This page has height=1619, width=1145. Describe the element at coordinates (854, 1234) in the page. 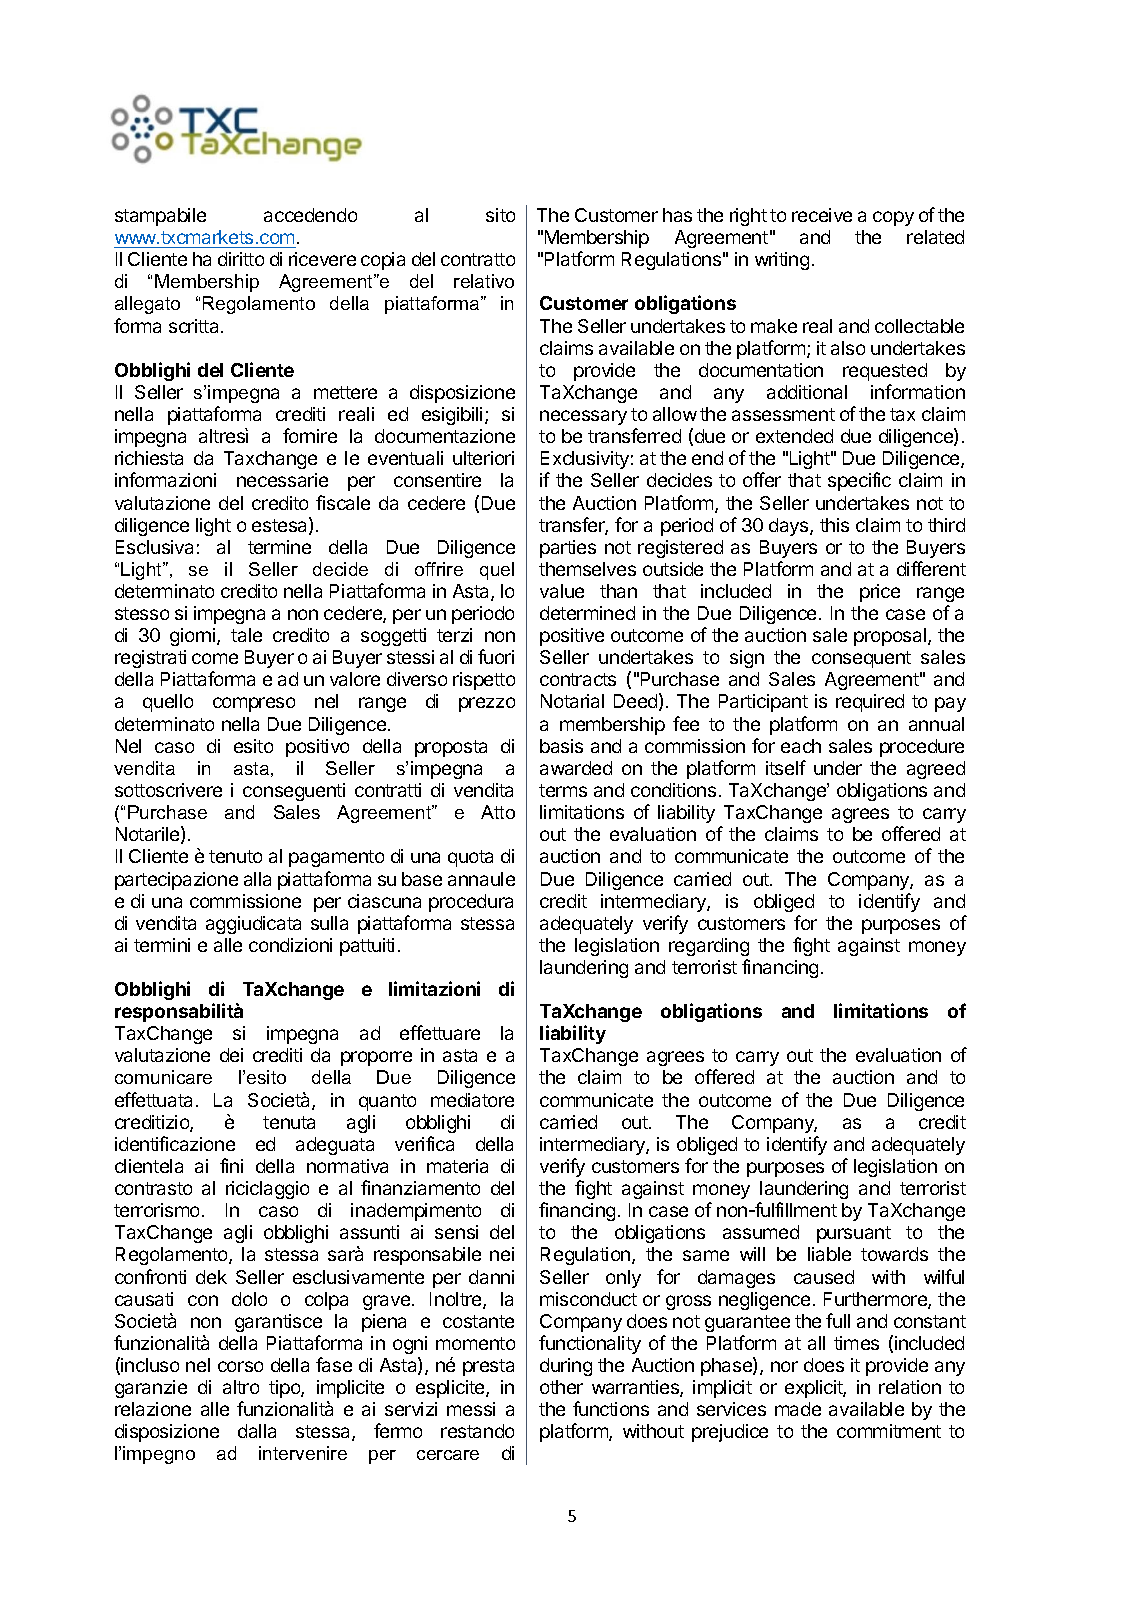

I see `pursuant` at that location.
